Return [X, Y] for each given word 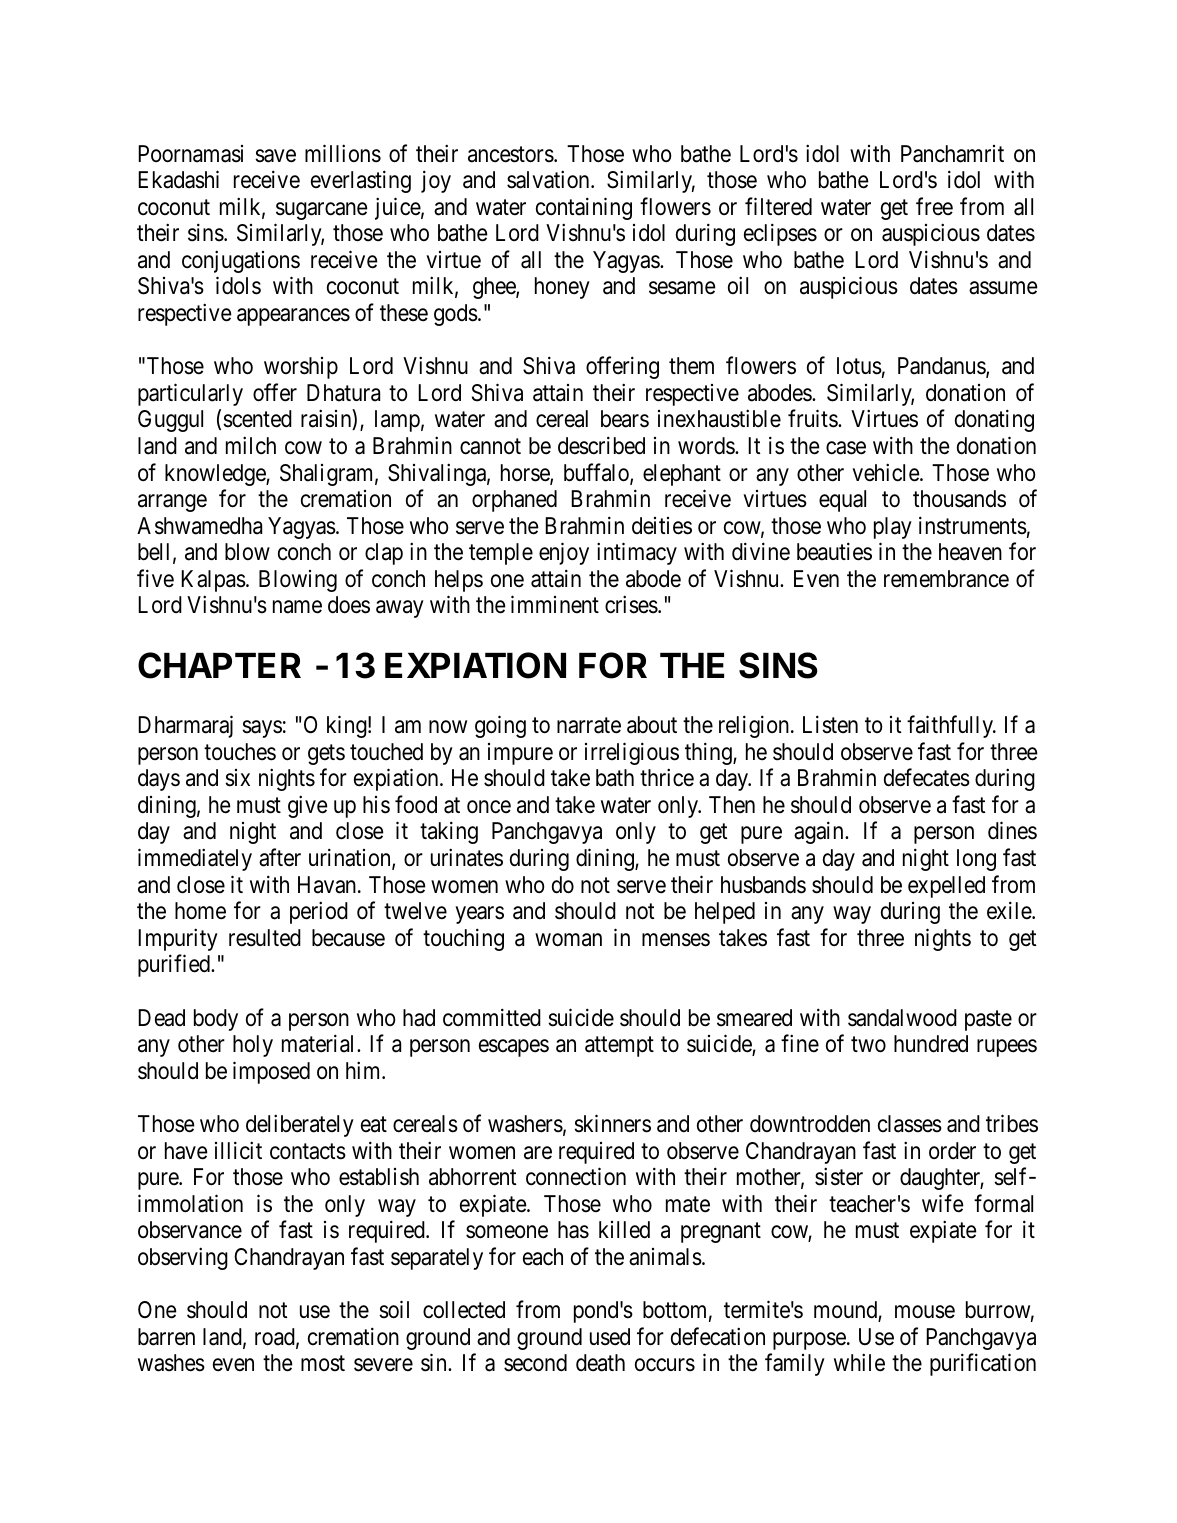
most [323, 1364]
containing [584, 208]
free [934, 206]
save [275, 156]
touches [240, 752]
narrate [589, 726]
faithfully [951, 727]
